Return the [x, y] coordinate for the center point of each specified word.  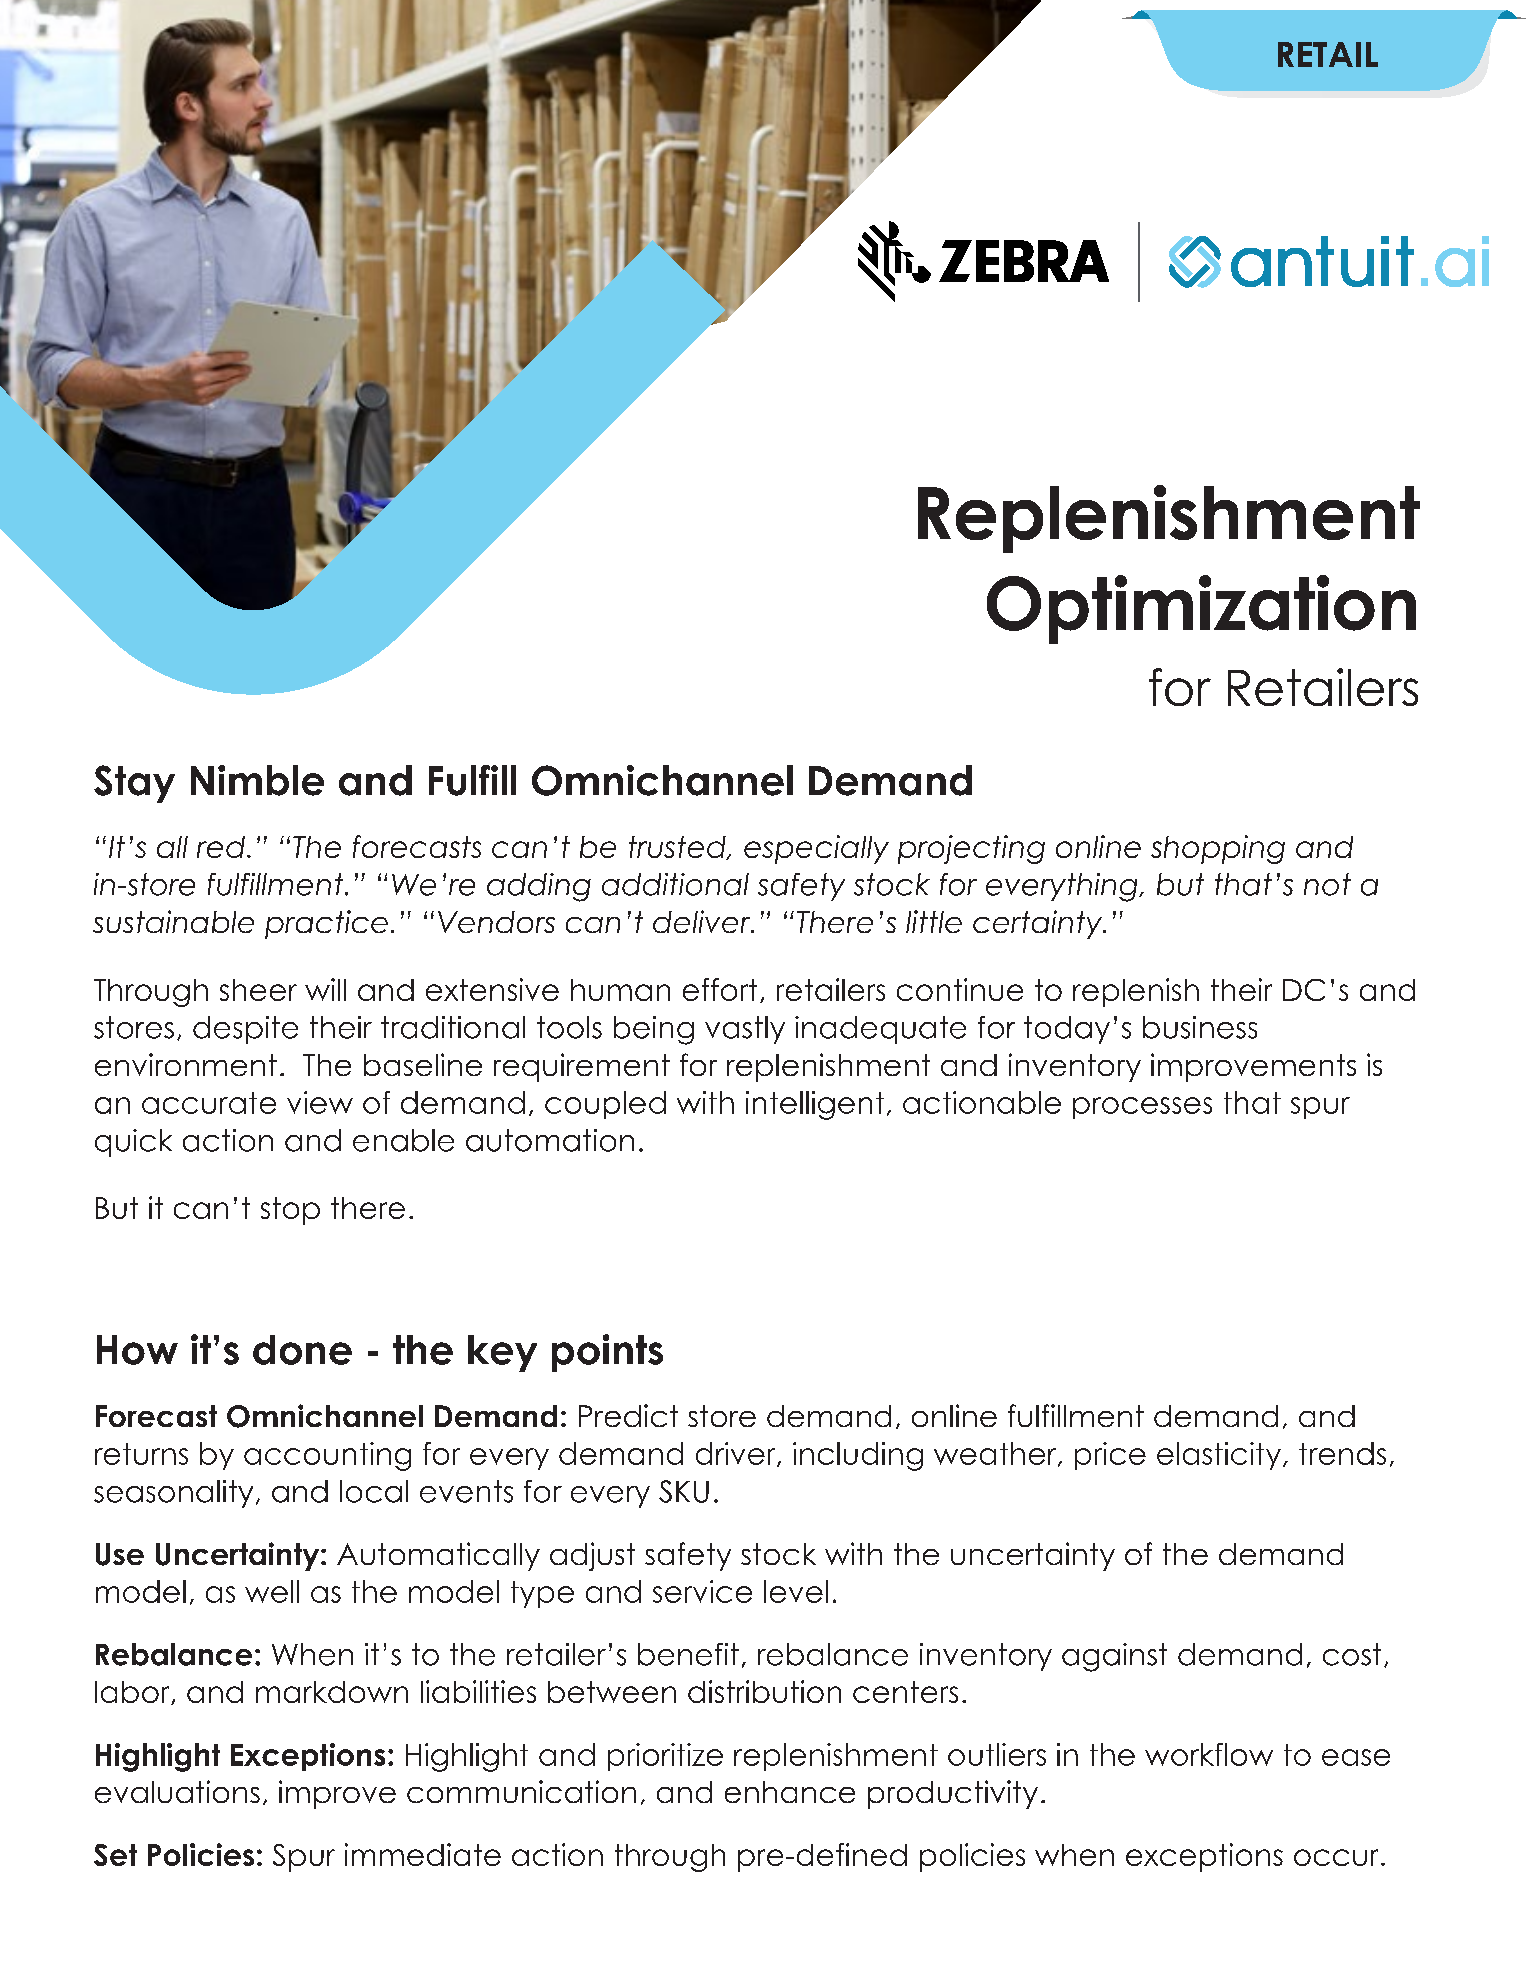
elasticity [1219, 1456]
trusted [678, 848]
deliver [703, 921]
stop [290, 1211]
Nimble [257, 780]
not [1327, 884]
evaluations [177, 1791]
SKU [684, 1491]
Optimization [1201, 609]
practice [326, 924]
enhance [790, 1792]
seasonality [173, 1494]
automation [550, 1140]
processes [1142, 1108]
